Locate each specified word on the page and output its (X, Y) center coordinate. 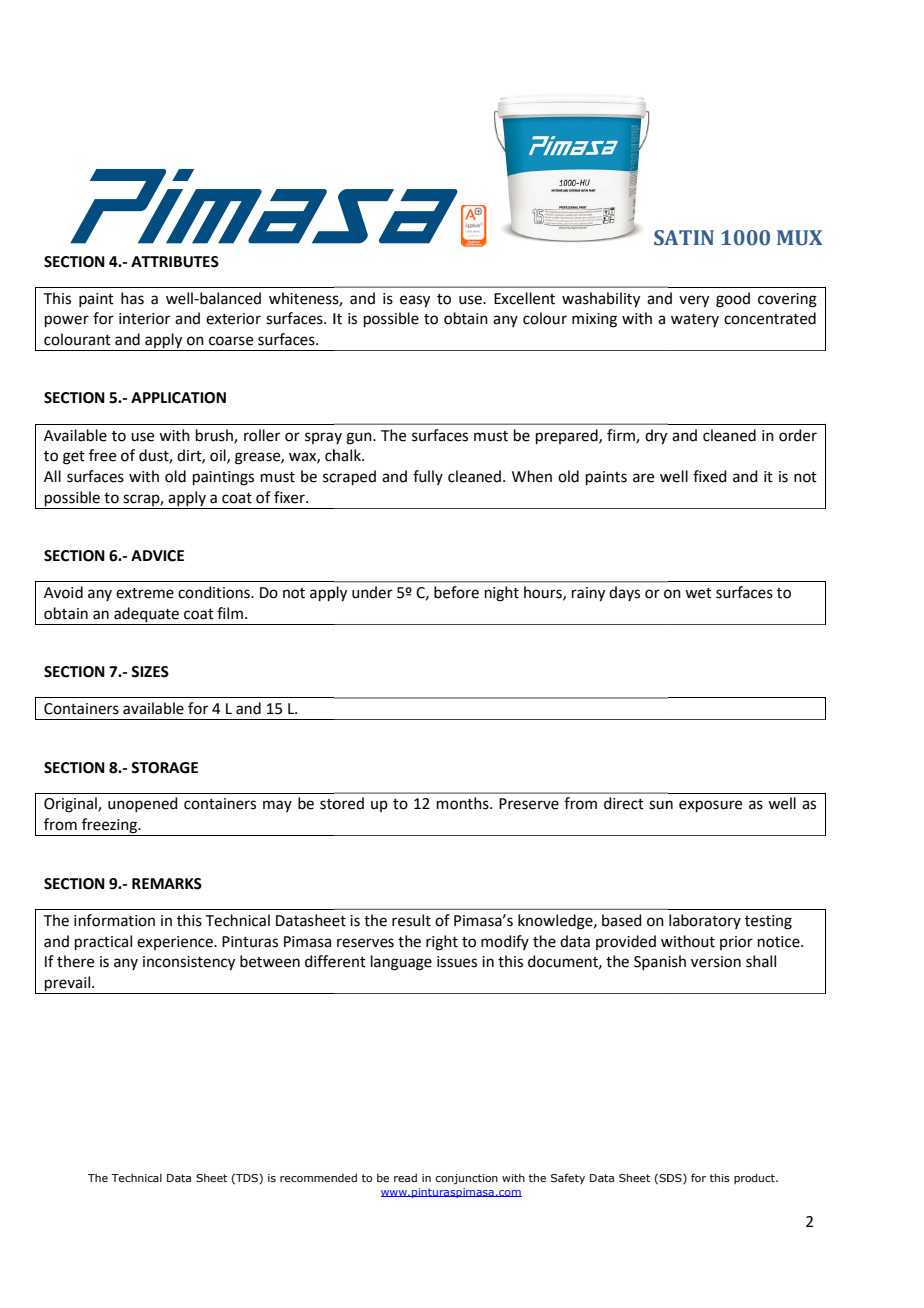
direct (624, 803)
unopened (143, 804)
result (411, 920)
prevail (68, 985)
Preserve (529, 804)
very (694, 301)
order (798, 435)
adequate (146, 616)
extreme (145, 593)
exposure (710, 806)
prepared (568, 436)
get (74, 458)
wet (698, 593)
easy (415, 301)
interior (144, 319)
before (456, 592)
